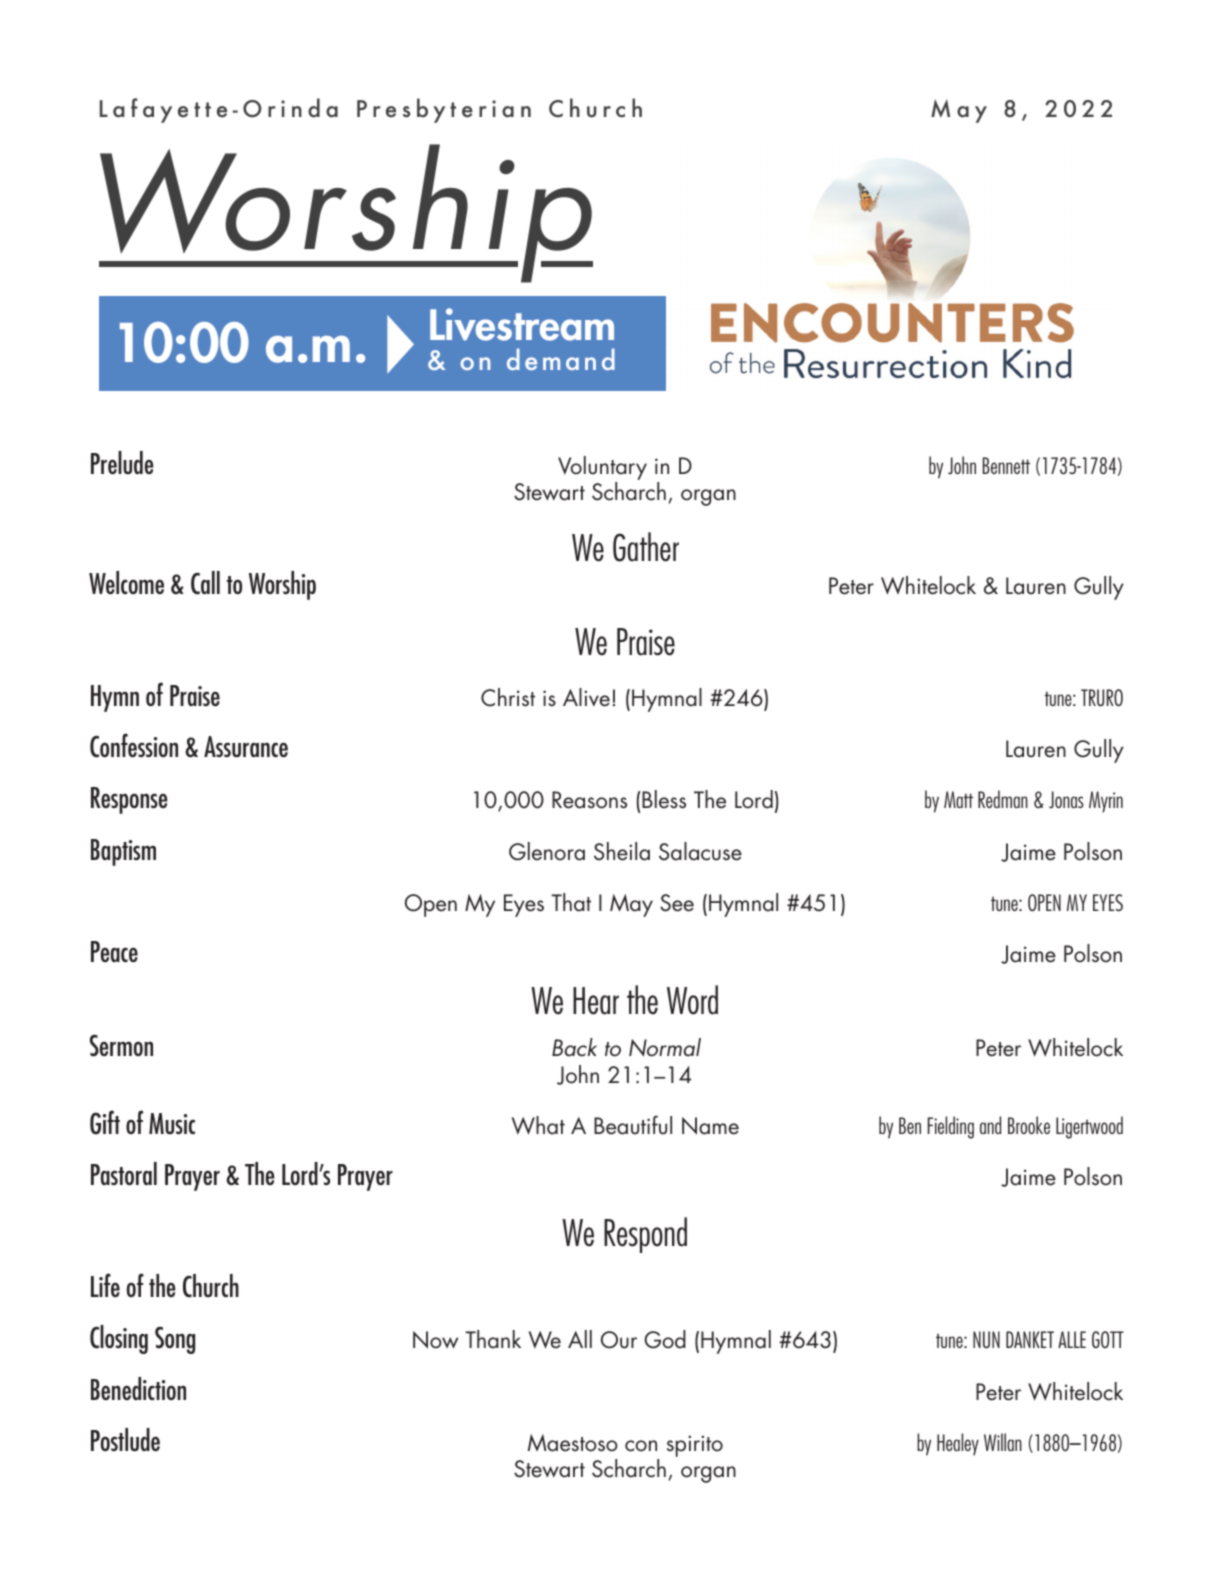 The height and width of the screenshot is (1573, 1215). I want to click on Our, so click(619, 1340).
